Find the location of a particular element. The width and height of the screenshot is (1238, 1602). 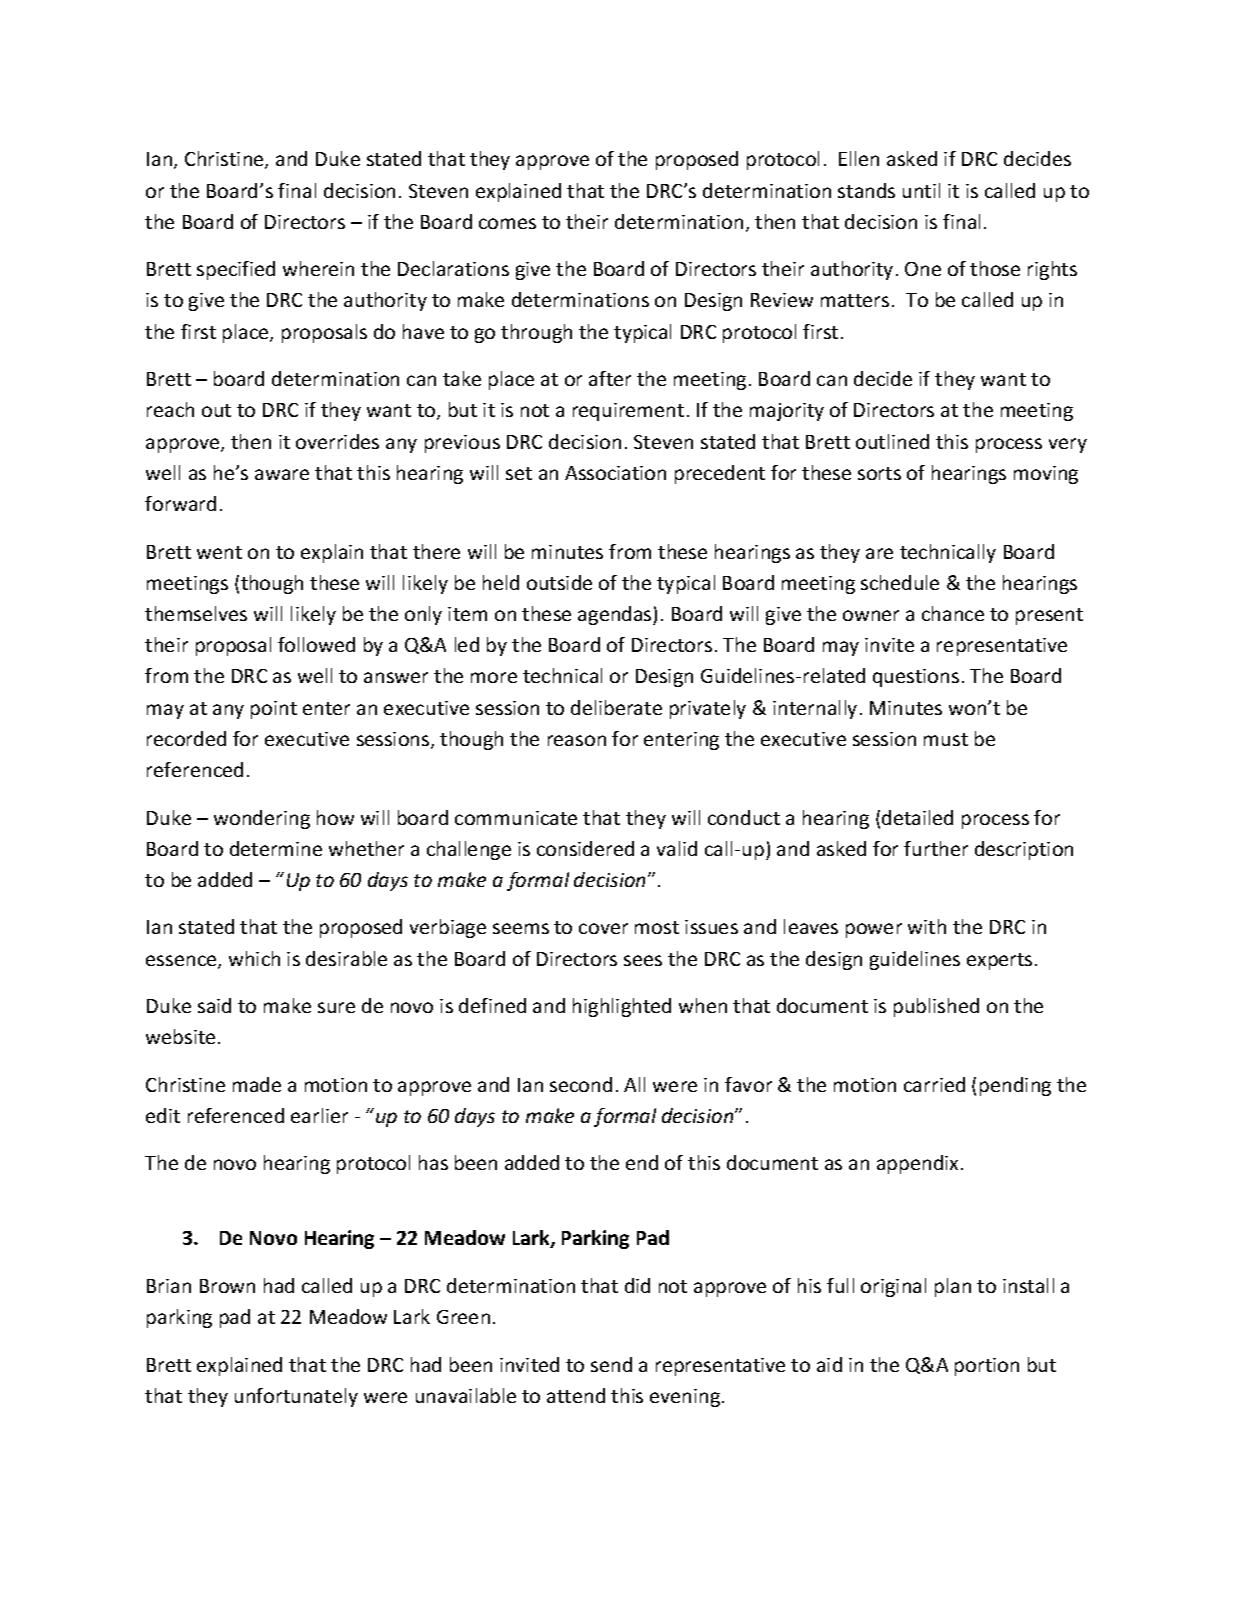

send is located at coordinates (611, 1364).
